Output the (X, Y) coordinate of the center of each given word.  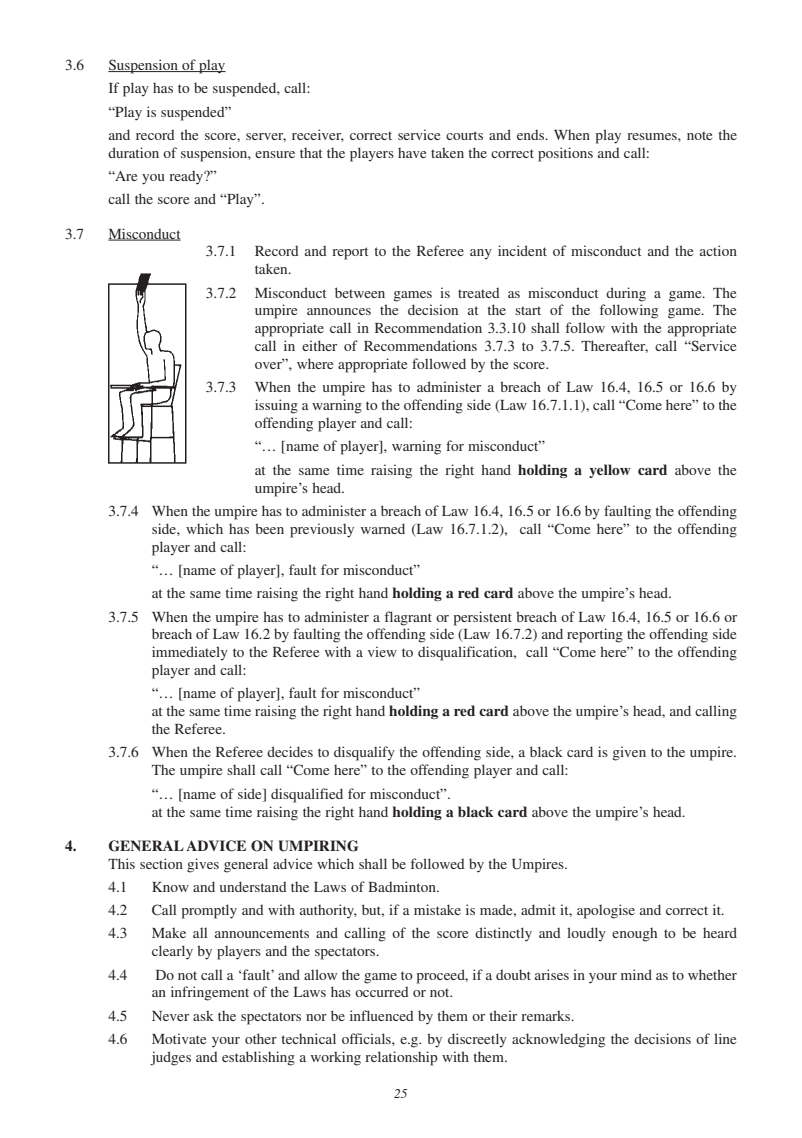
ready (187, 178)
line (725, 1038)
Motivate (179, 1038)
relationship (401, 1058)
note (699, 135)
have (412, 152)
